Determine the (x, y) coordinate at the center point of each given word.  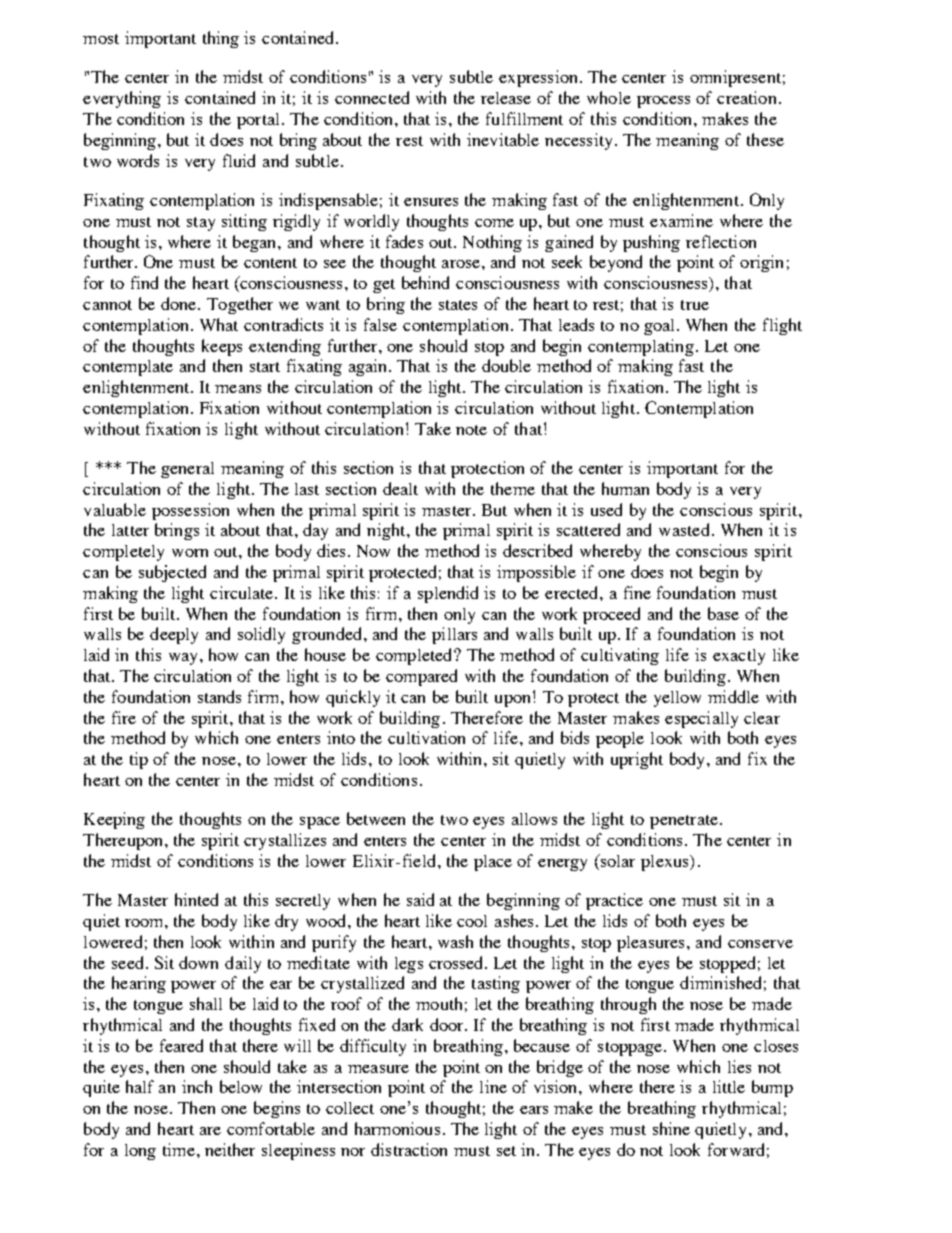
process (663, 102)
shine (671, 1128)
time (179, 1149)
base (723, 613)
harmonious (397, 1128)
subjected (172, 573)
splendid (448, 594)
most (101, 39)
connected (372, 97)
